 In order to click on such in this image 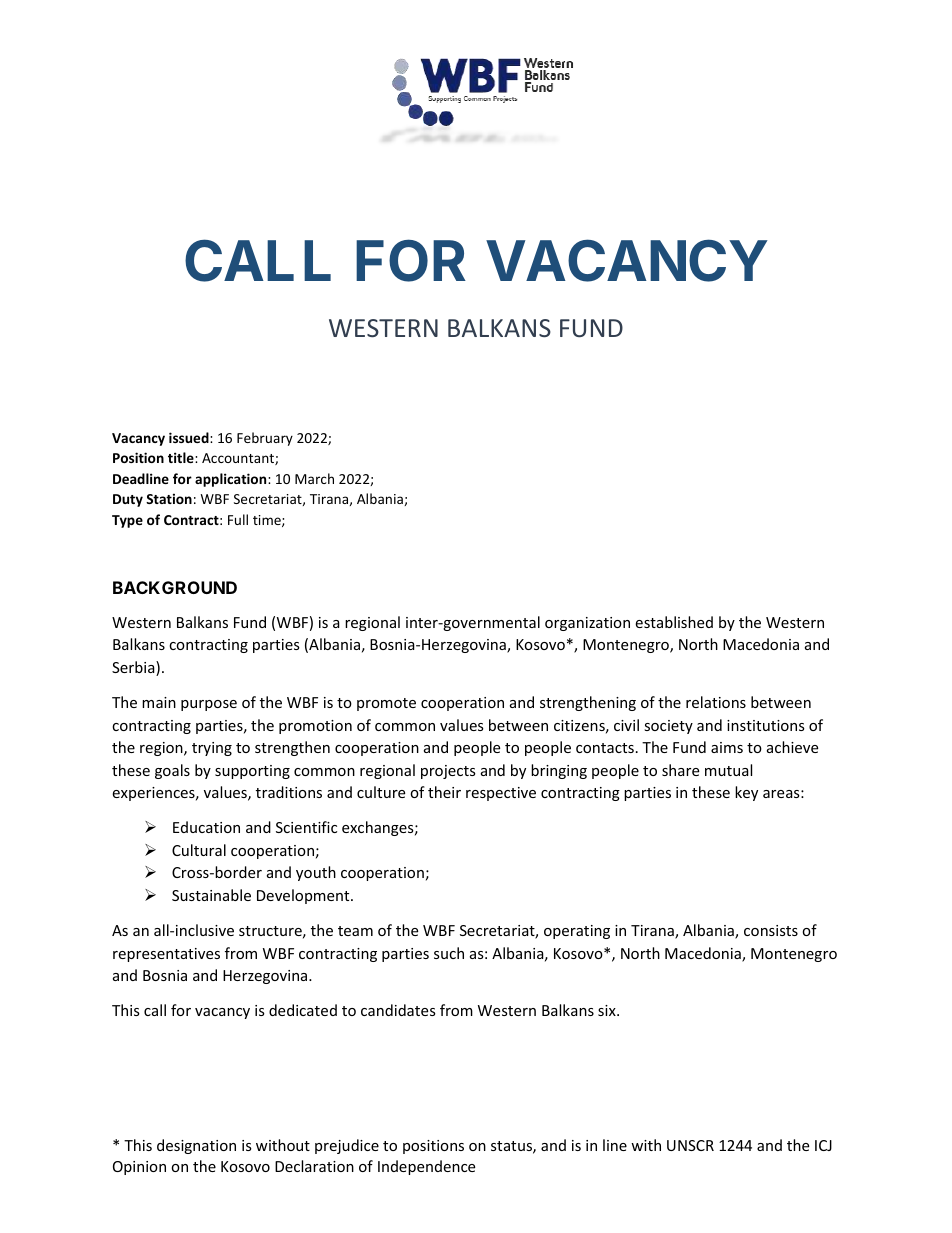, I will do `click(449, 953)`.
